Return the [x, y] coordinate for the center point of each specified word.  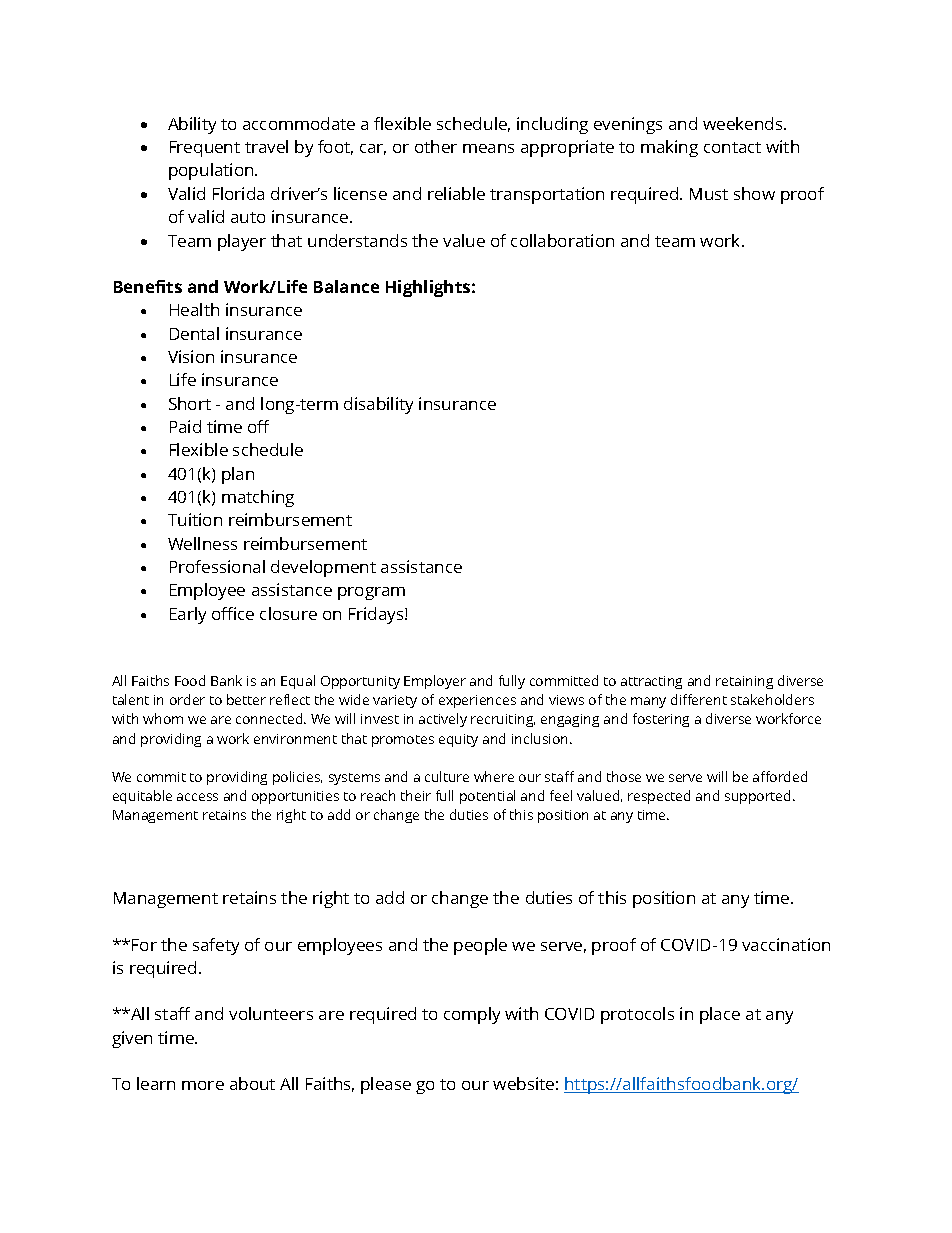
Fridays [377, 615]
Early [188, 615]
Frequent [205, 149]
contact [732, 147]
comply [472, 1015]
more [203, 1085]
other [436, 146]
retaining [744, 682]
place [720, 1015]
